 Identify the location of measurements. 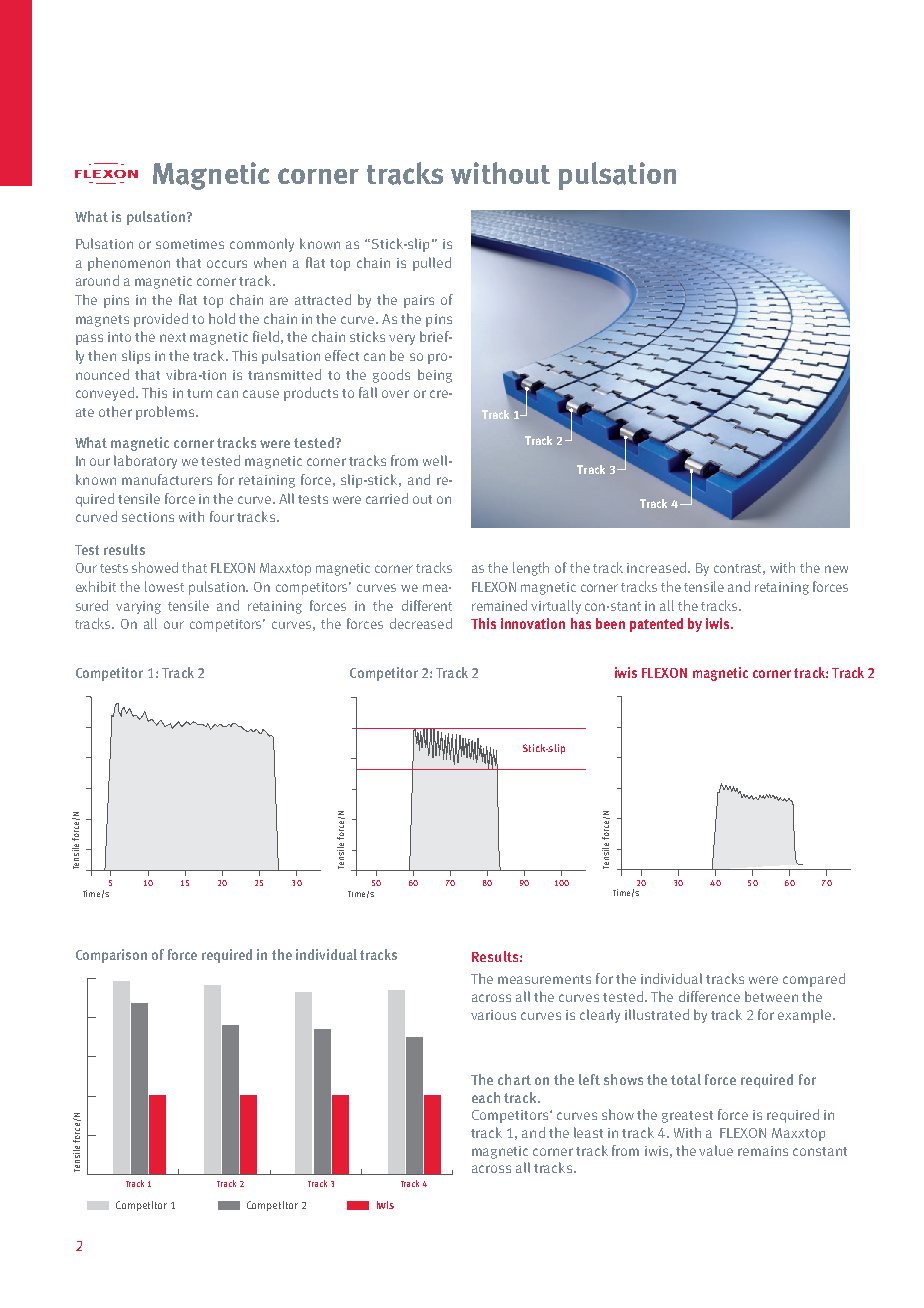
(544, 979).
